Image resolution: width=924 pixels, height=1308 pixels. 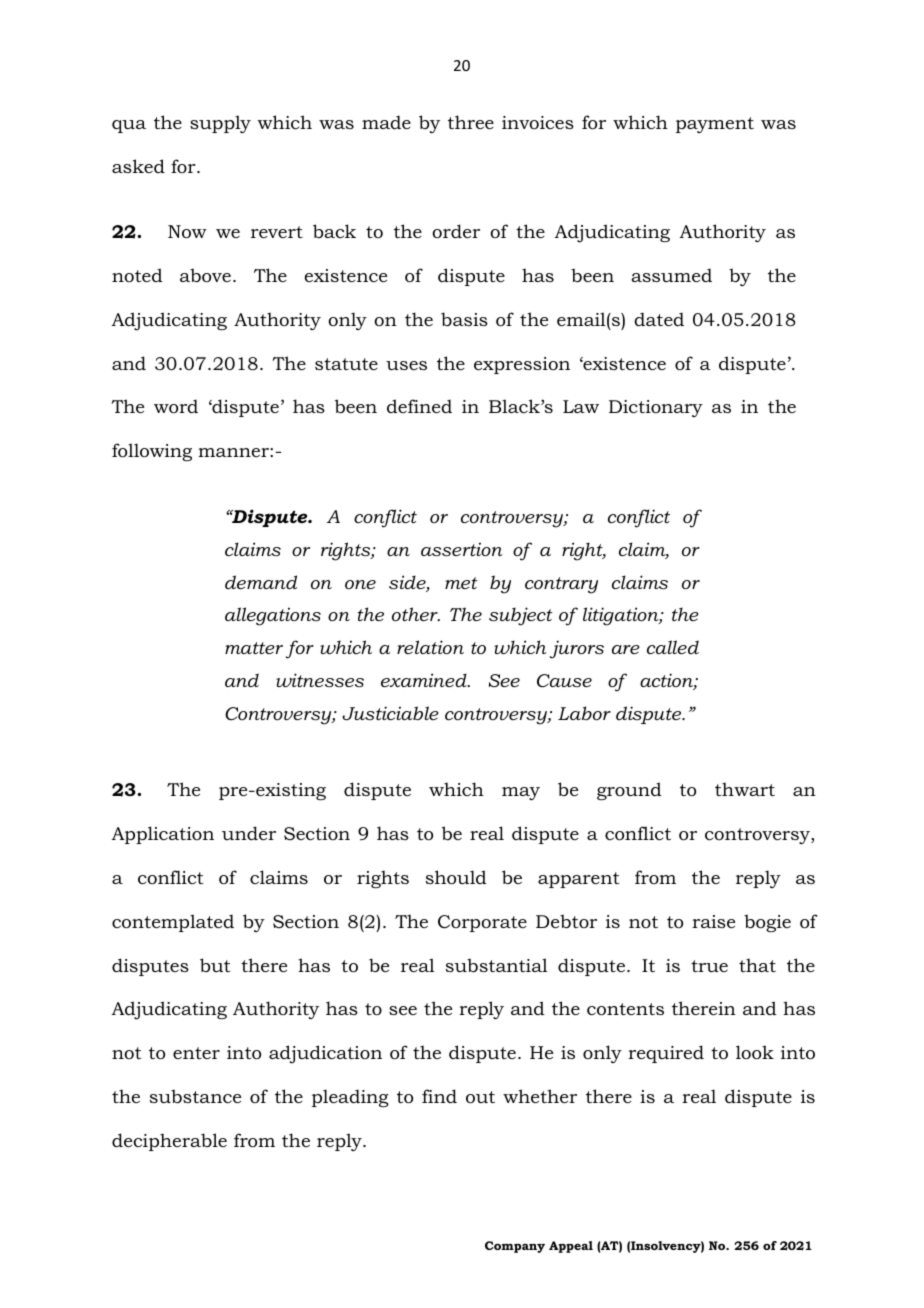 I want to click on Corporate, so click(x=482, y=923).
